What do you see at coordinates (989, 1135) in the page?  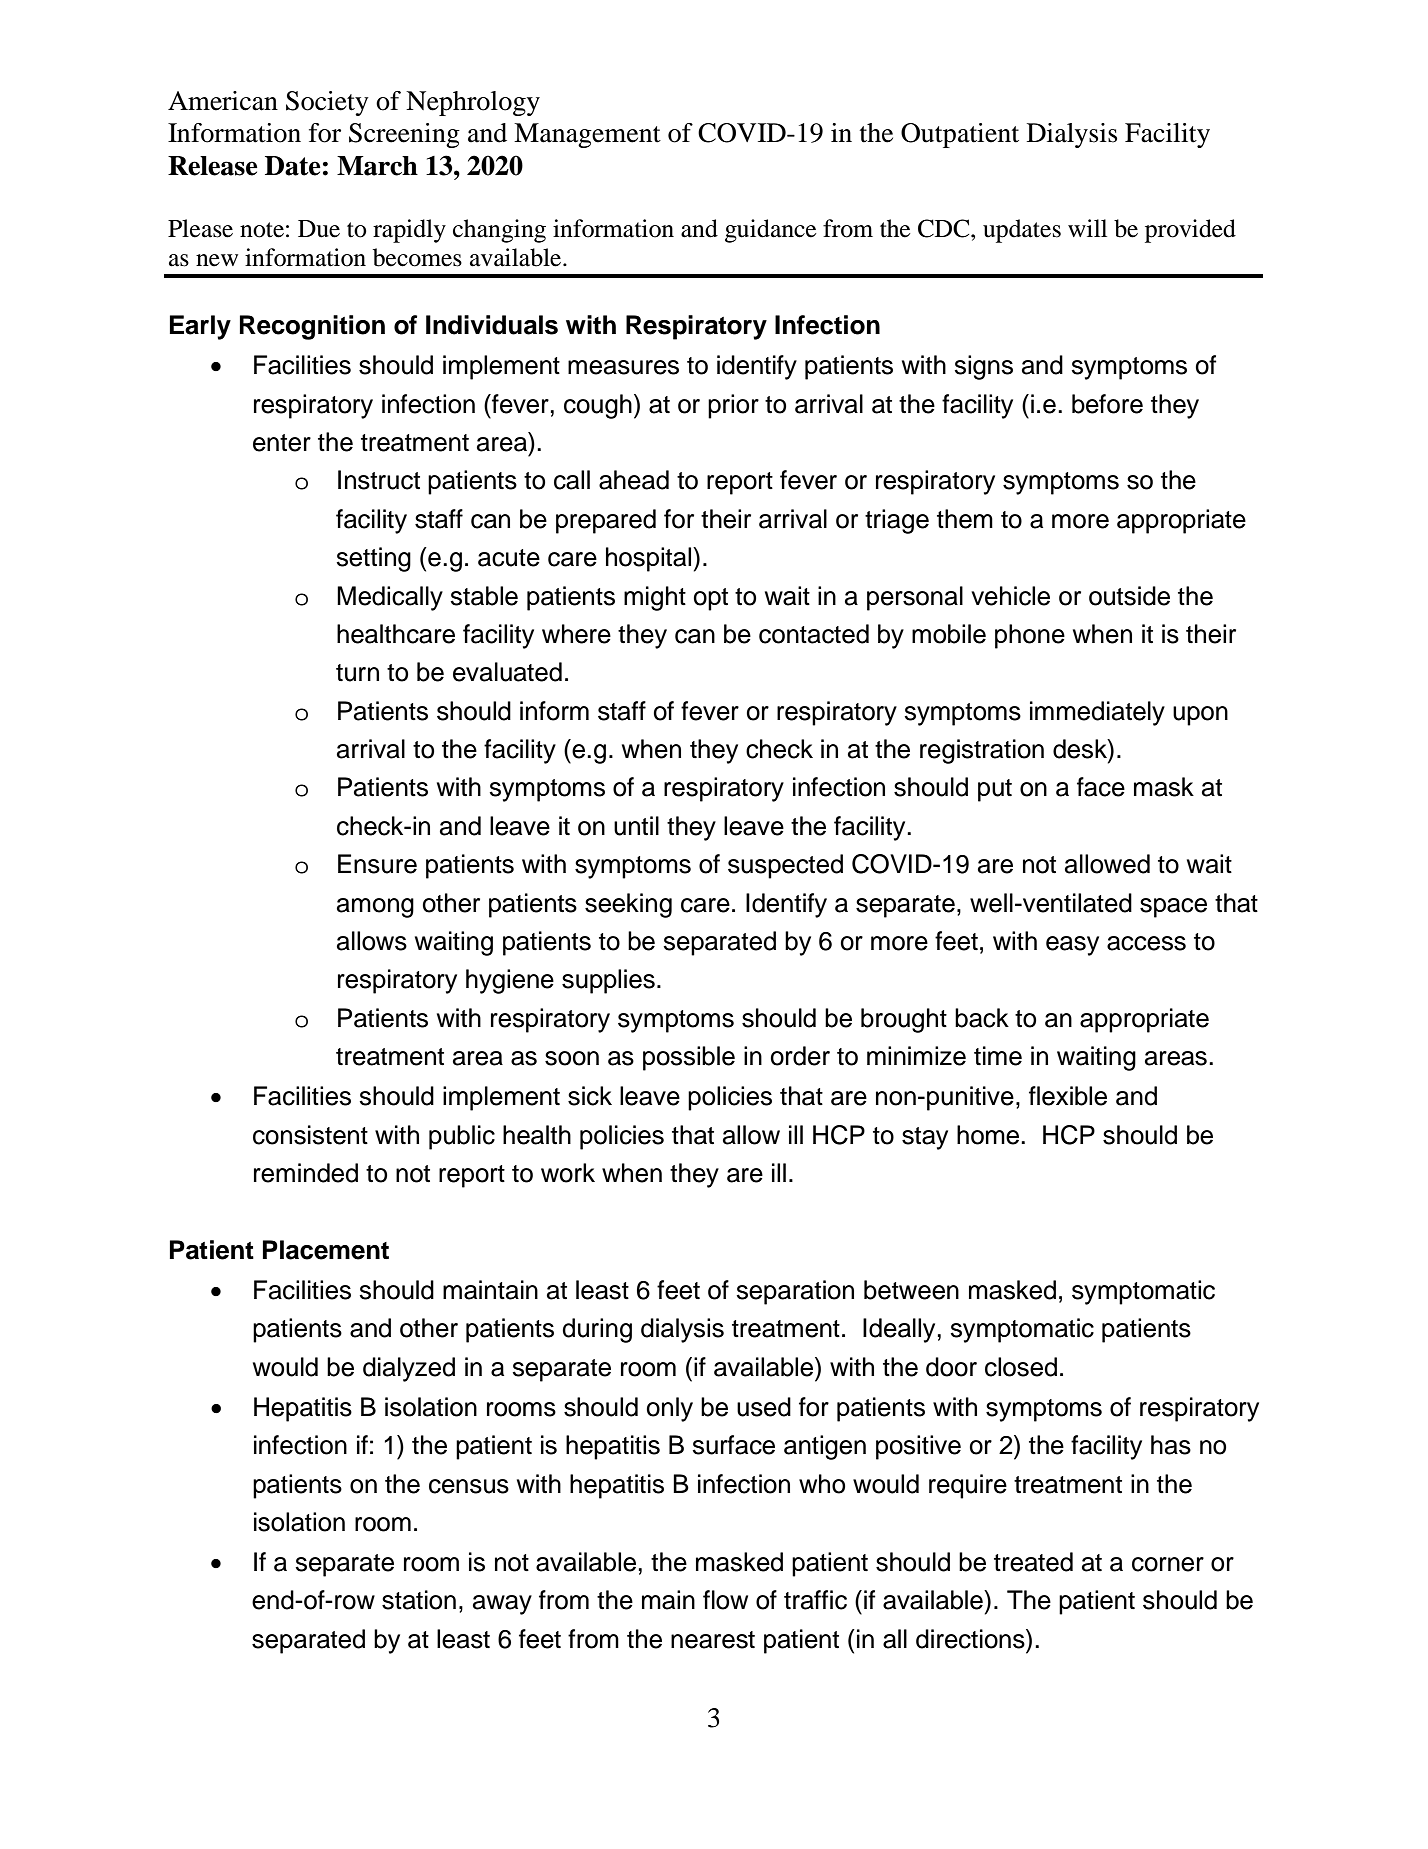 I see `home` at bounding box center [989, 1135].
